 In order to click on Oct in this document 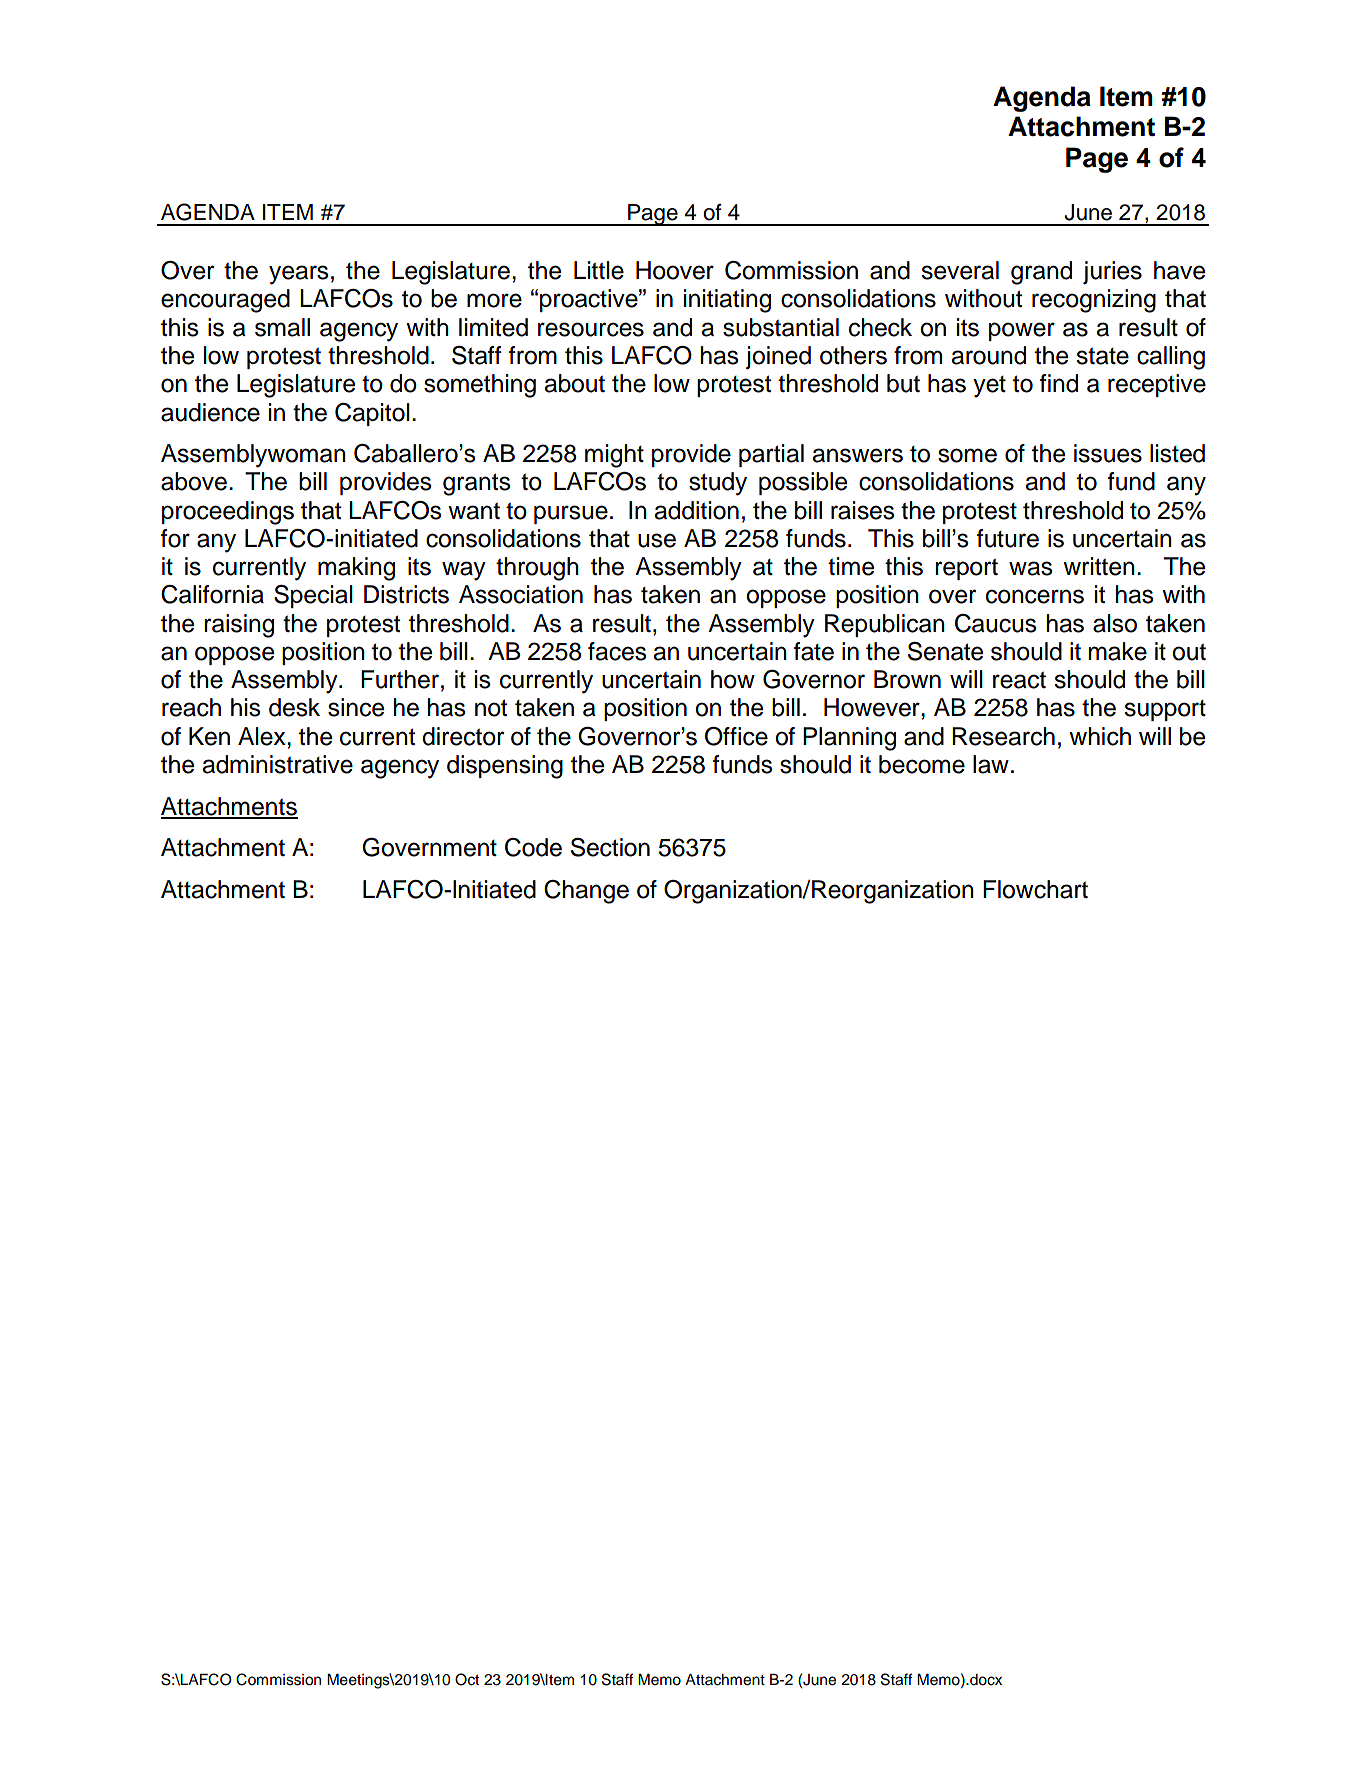, I will do `click(467, 1679)`.
